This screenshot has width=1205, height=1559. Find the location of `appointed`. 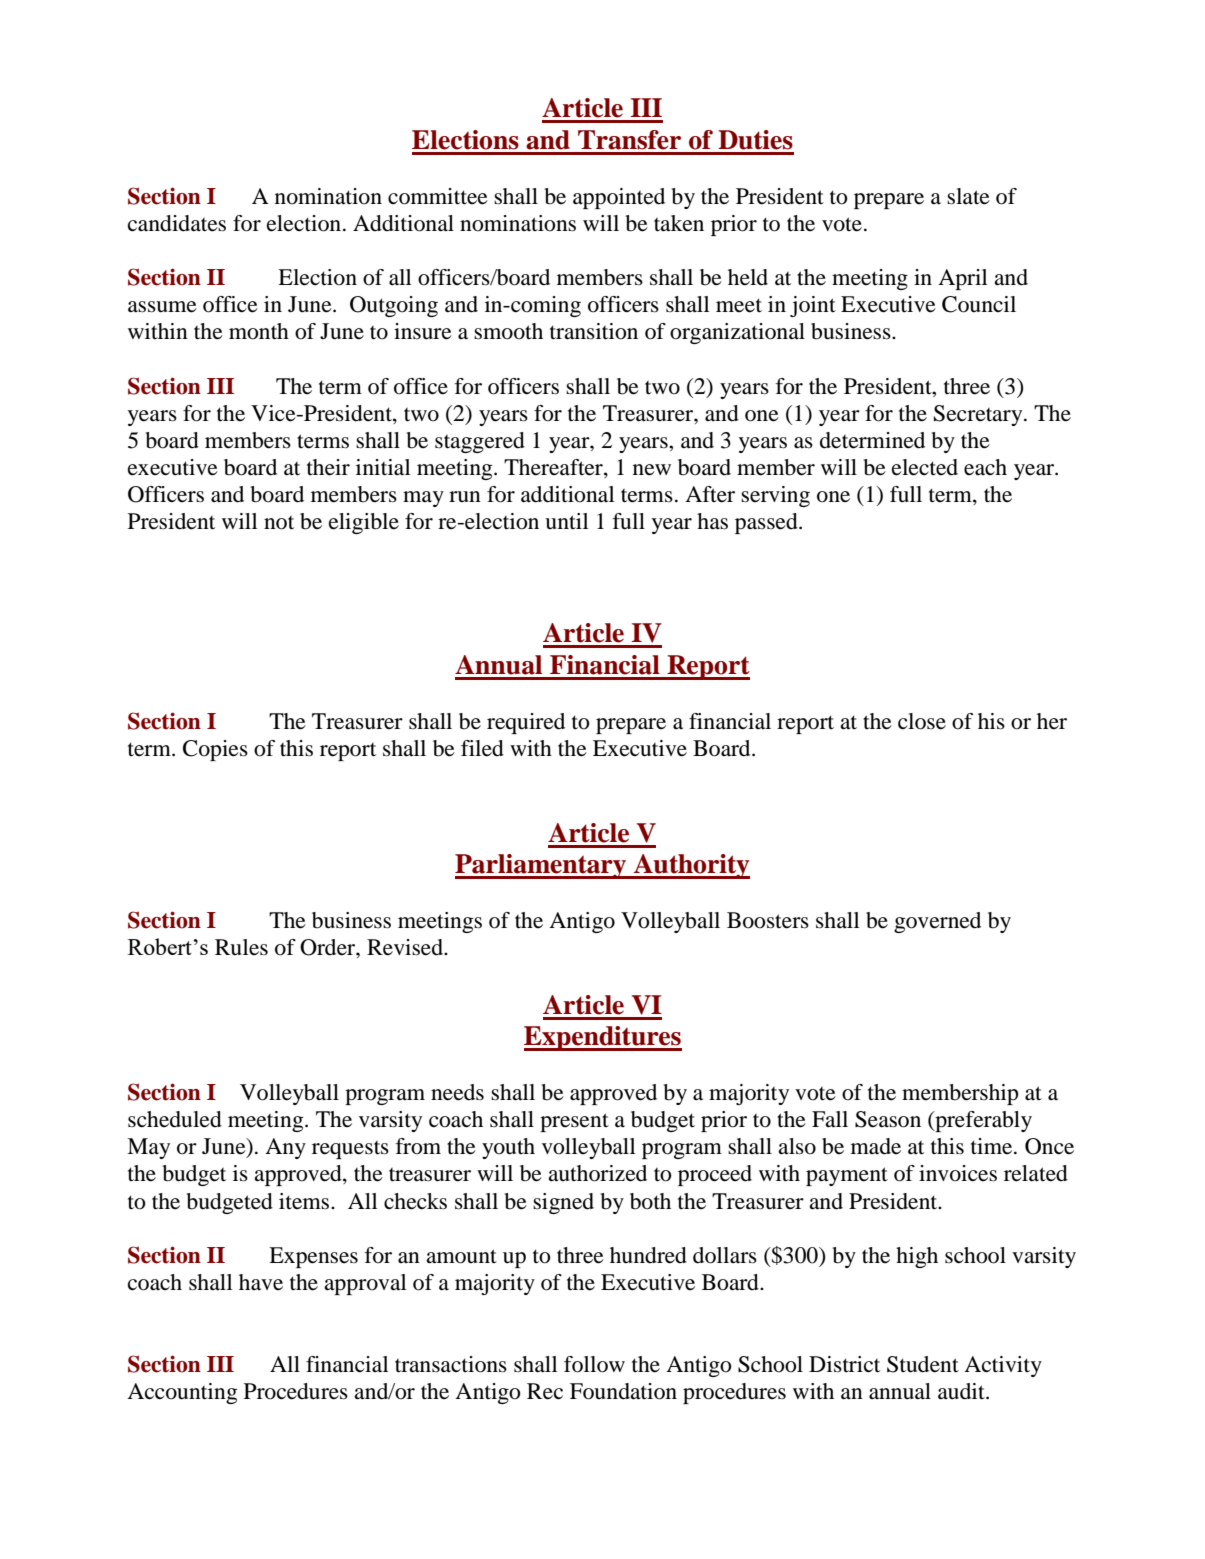

appointed is located at coordinates (619, 198).
